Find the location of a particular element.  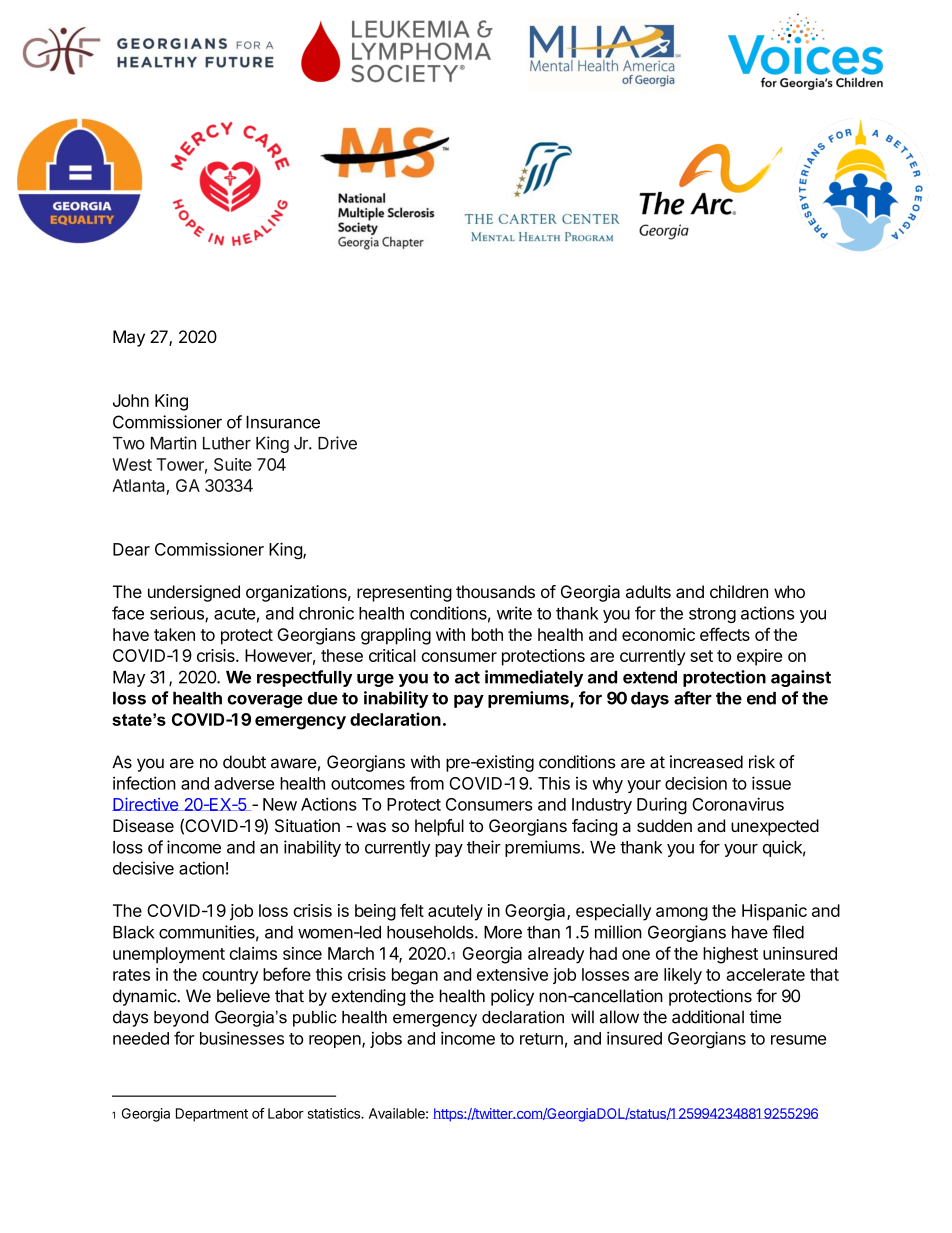

Department is located at coordinates (212, 1115).
